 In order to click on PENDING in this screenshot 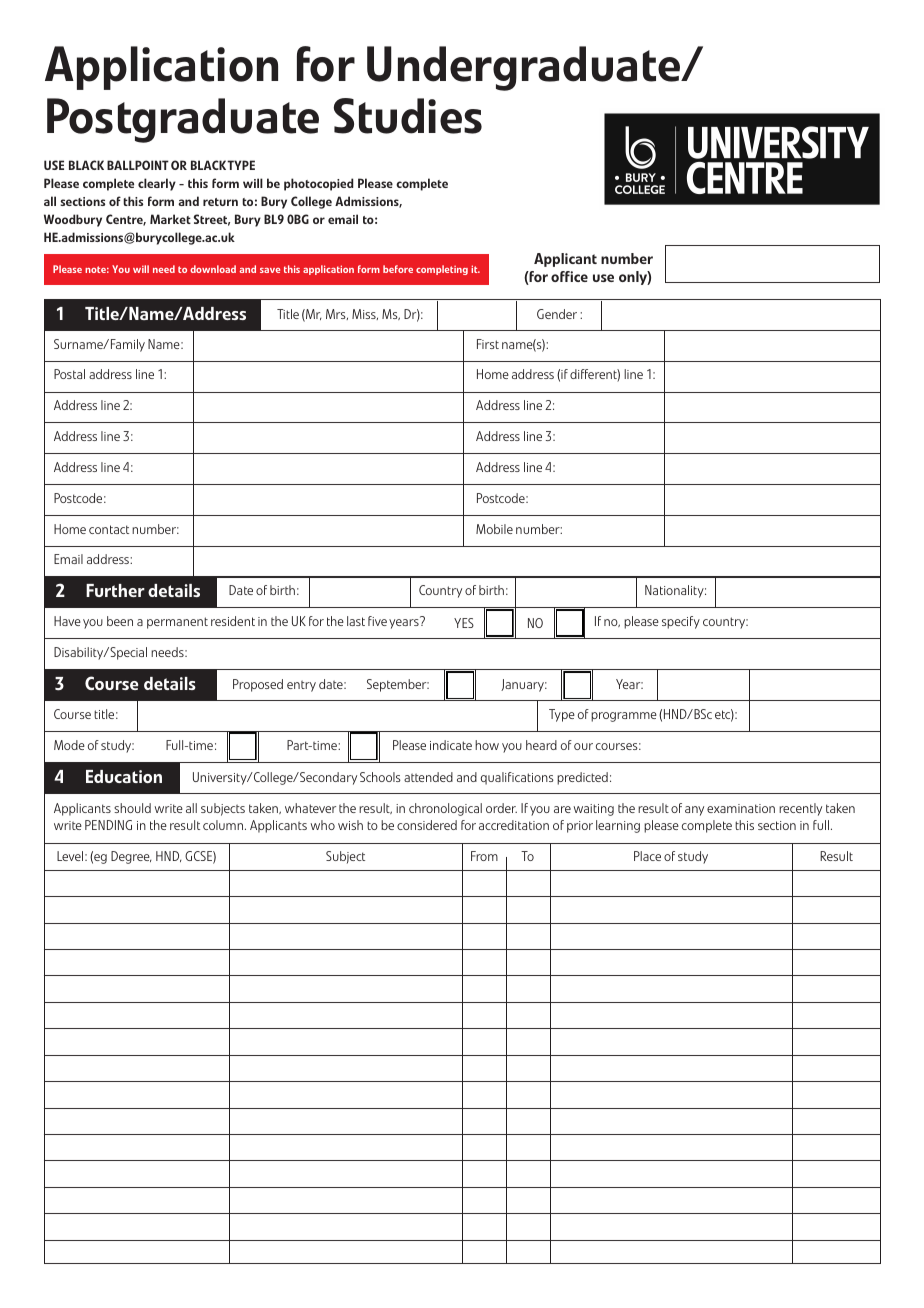, I will do `click(108, 825)`.
